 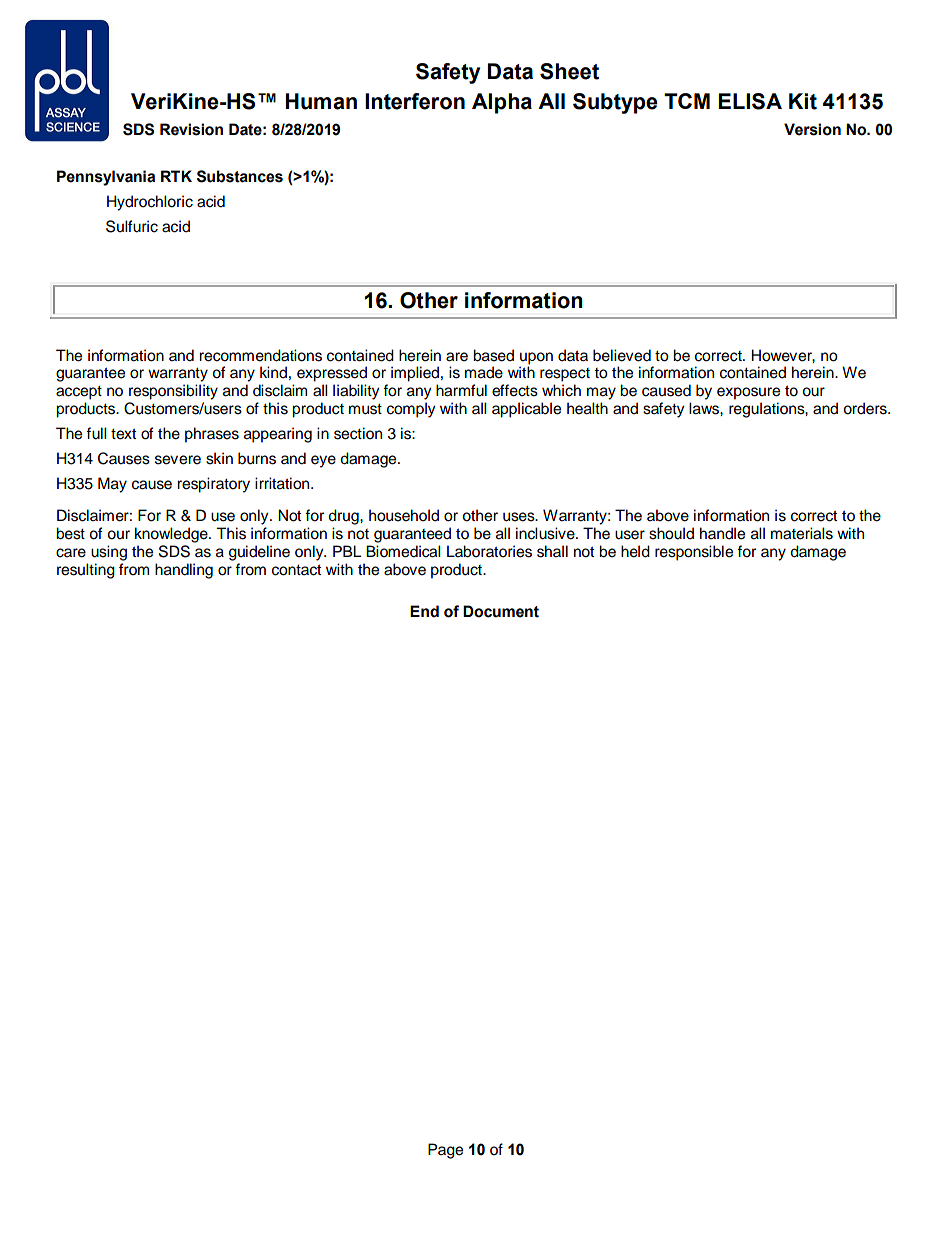 What do you see at coordinates (750, 101) in the screenshot?
I see `ELISA` at bounding box center [750, 101].
